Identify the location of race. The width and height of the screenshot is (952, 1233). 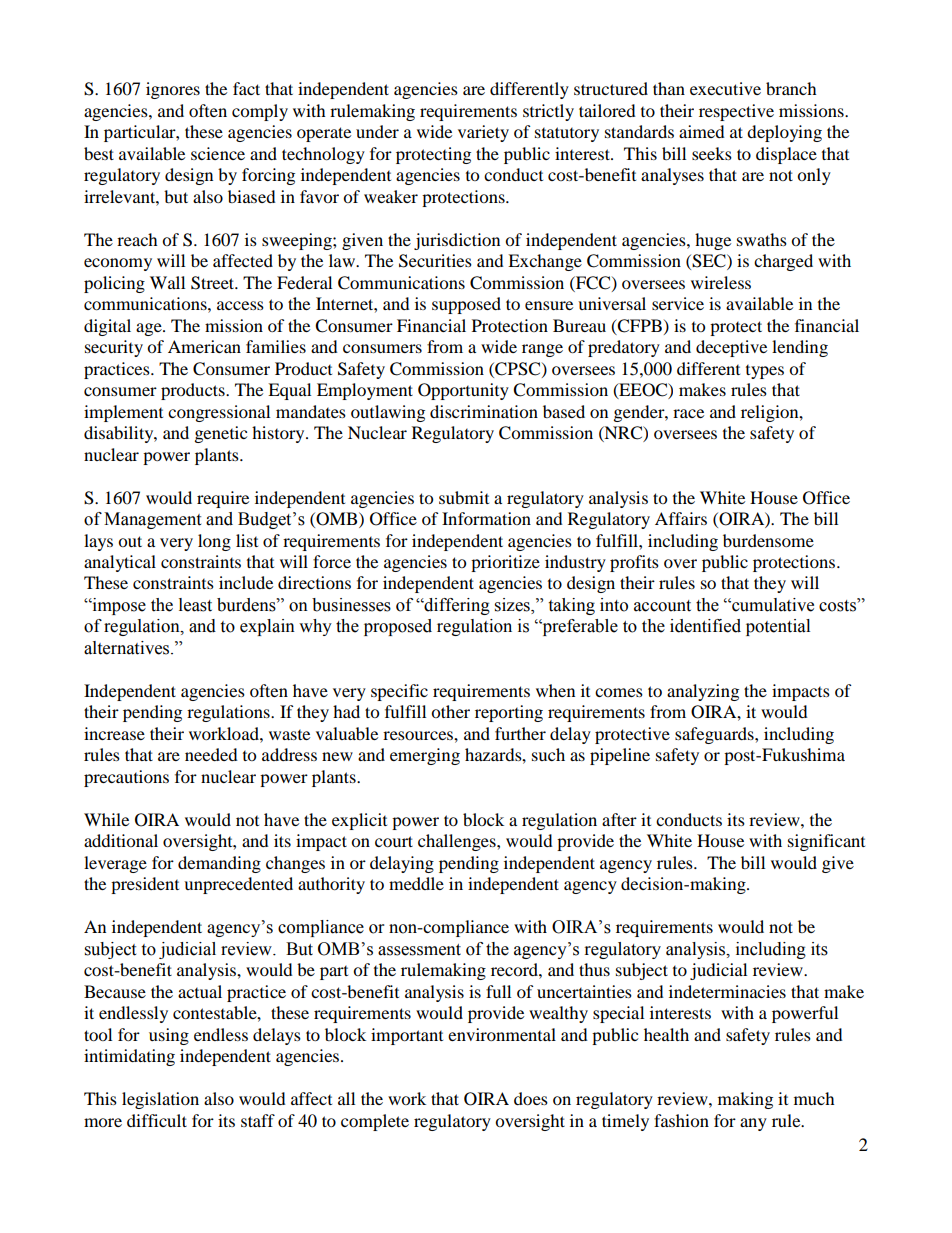
(688, 413).
